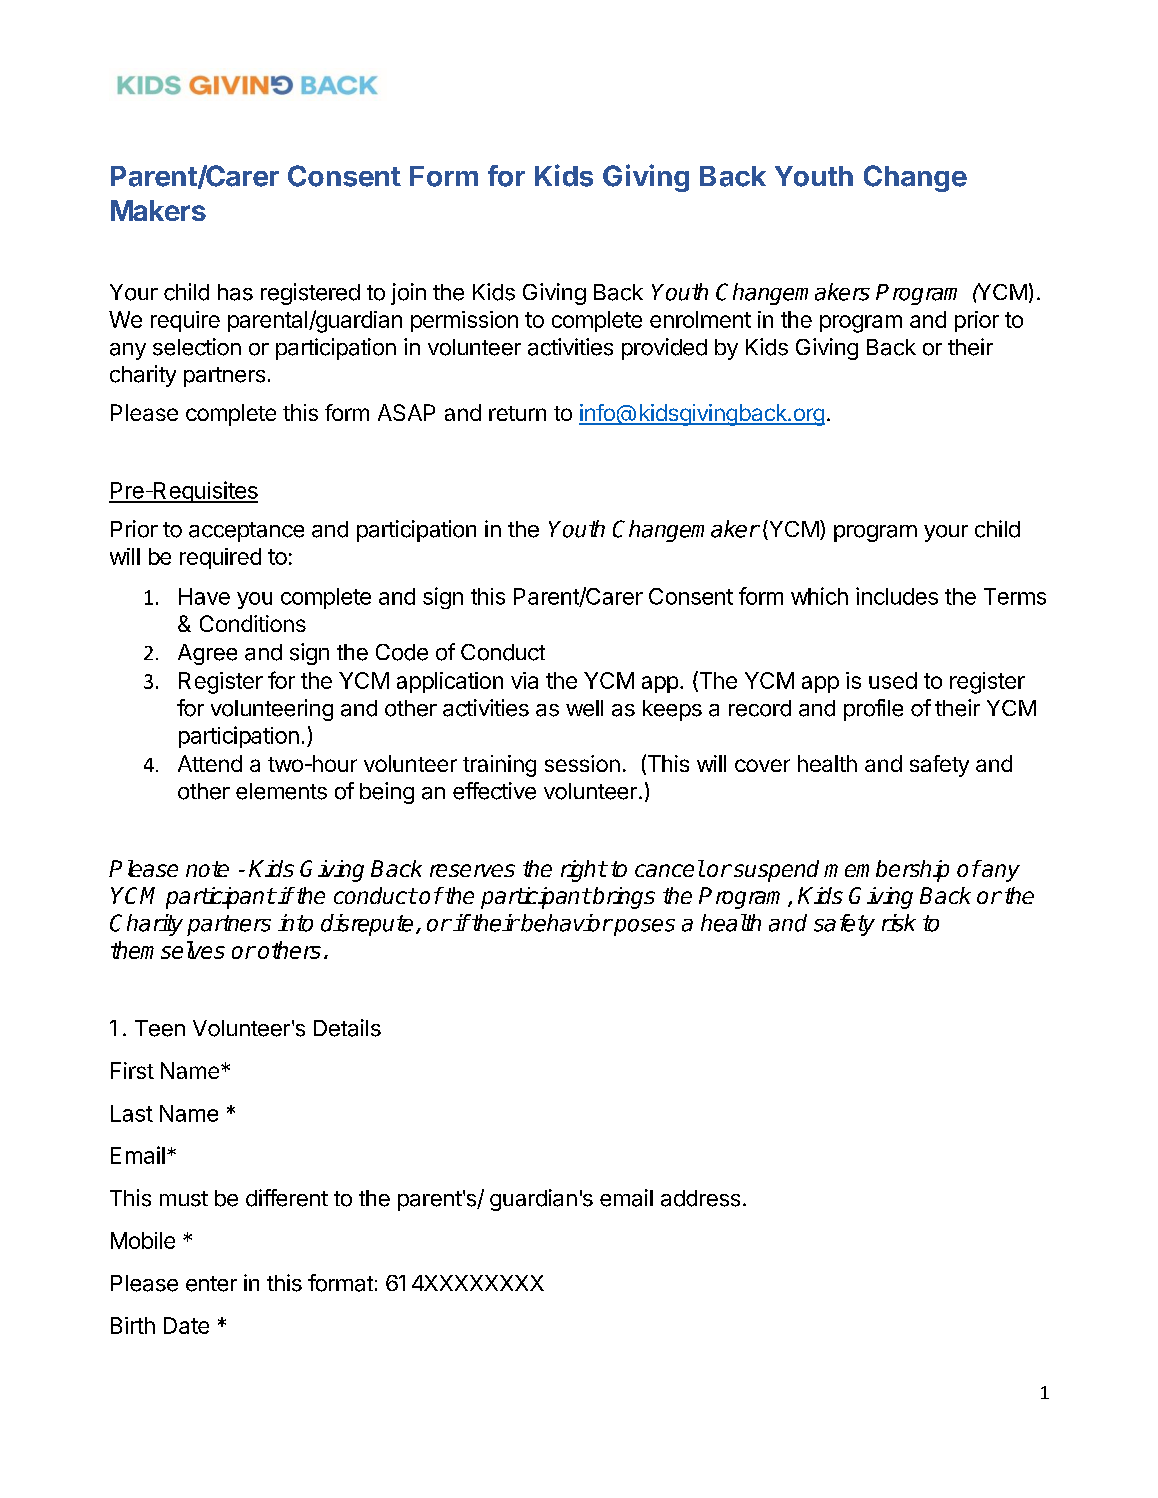 This image has height=1498, width=1158. Describe the element at coordinates (211, 1284) in the image. I see `enter` at that location.
